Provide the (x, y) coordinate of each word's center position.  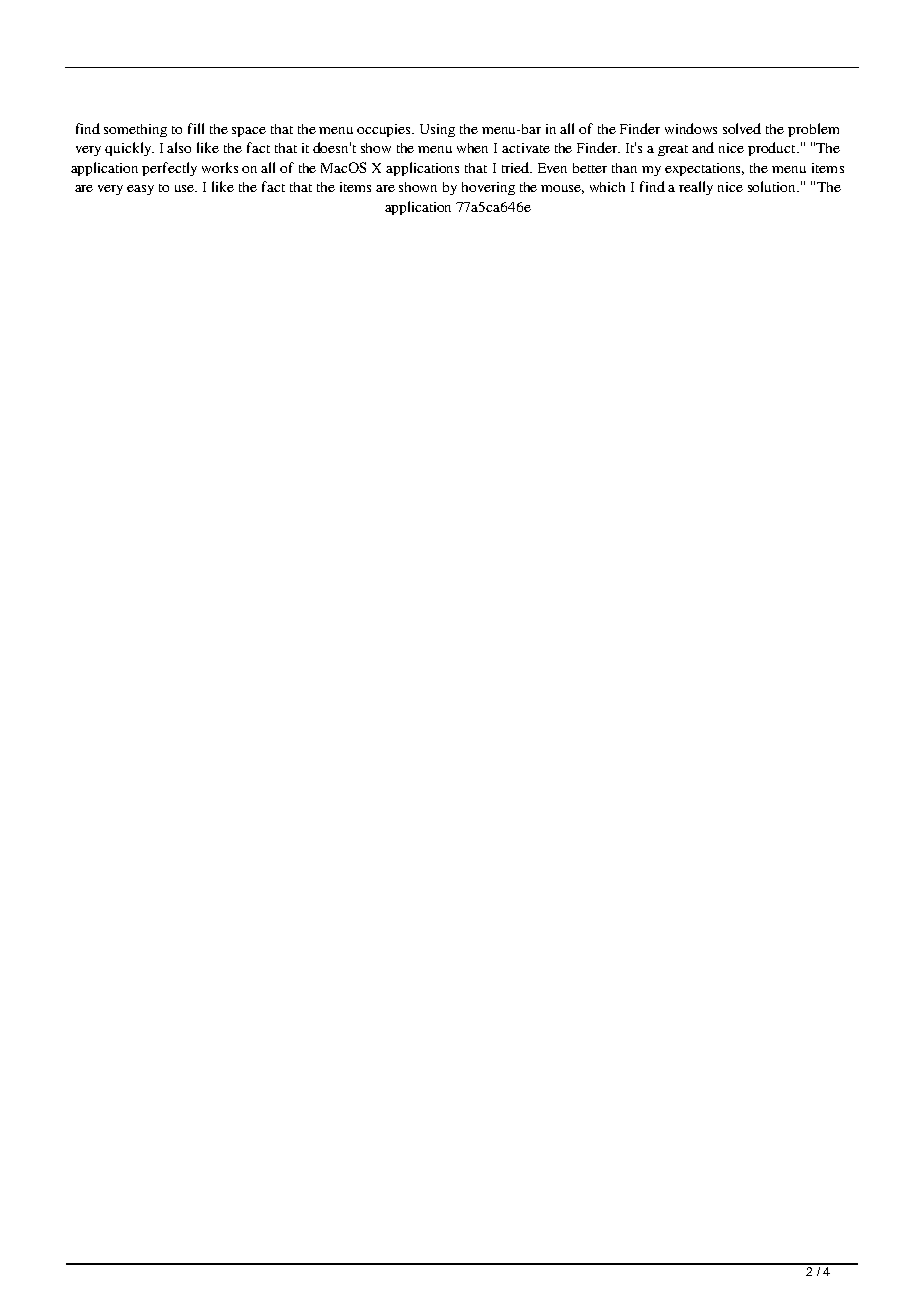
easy (140, 190)
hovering (488, 188)
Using (437, 130)
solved (742, 128)
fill (196, 128)
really (696, 188)
